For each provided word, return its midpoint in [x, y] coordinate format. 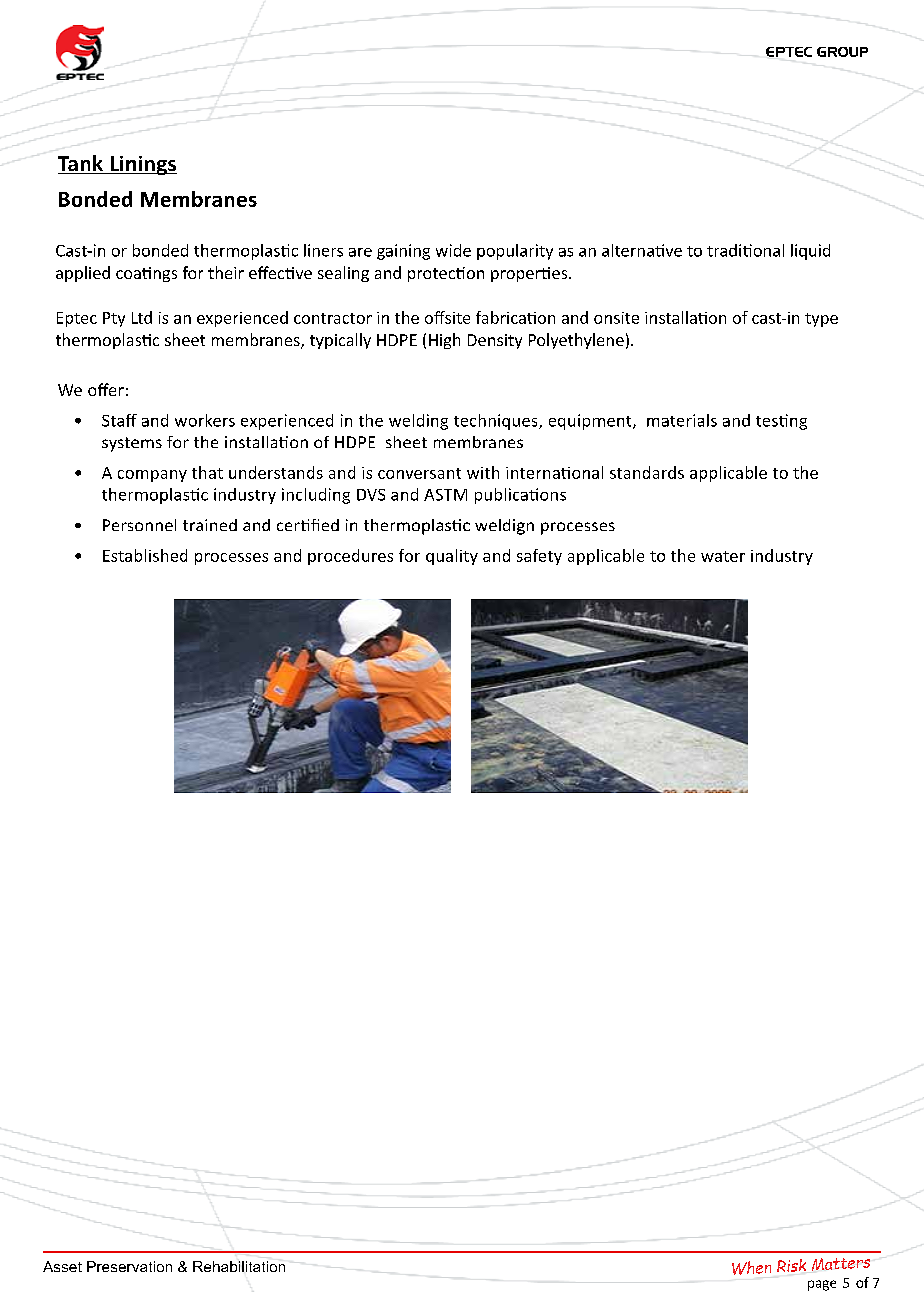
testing [781, 422]
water [723, 556]
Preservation [129, 1266]
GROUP [842, 52]
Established [145, 555]
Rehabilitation [239, 1266]
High [444, 341]
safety [539, 557]
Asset [62, 1266]
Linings [142, 165]
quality [452, 557]
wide [453, 250]
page [822, 1285]
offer [106, 389]
